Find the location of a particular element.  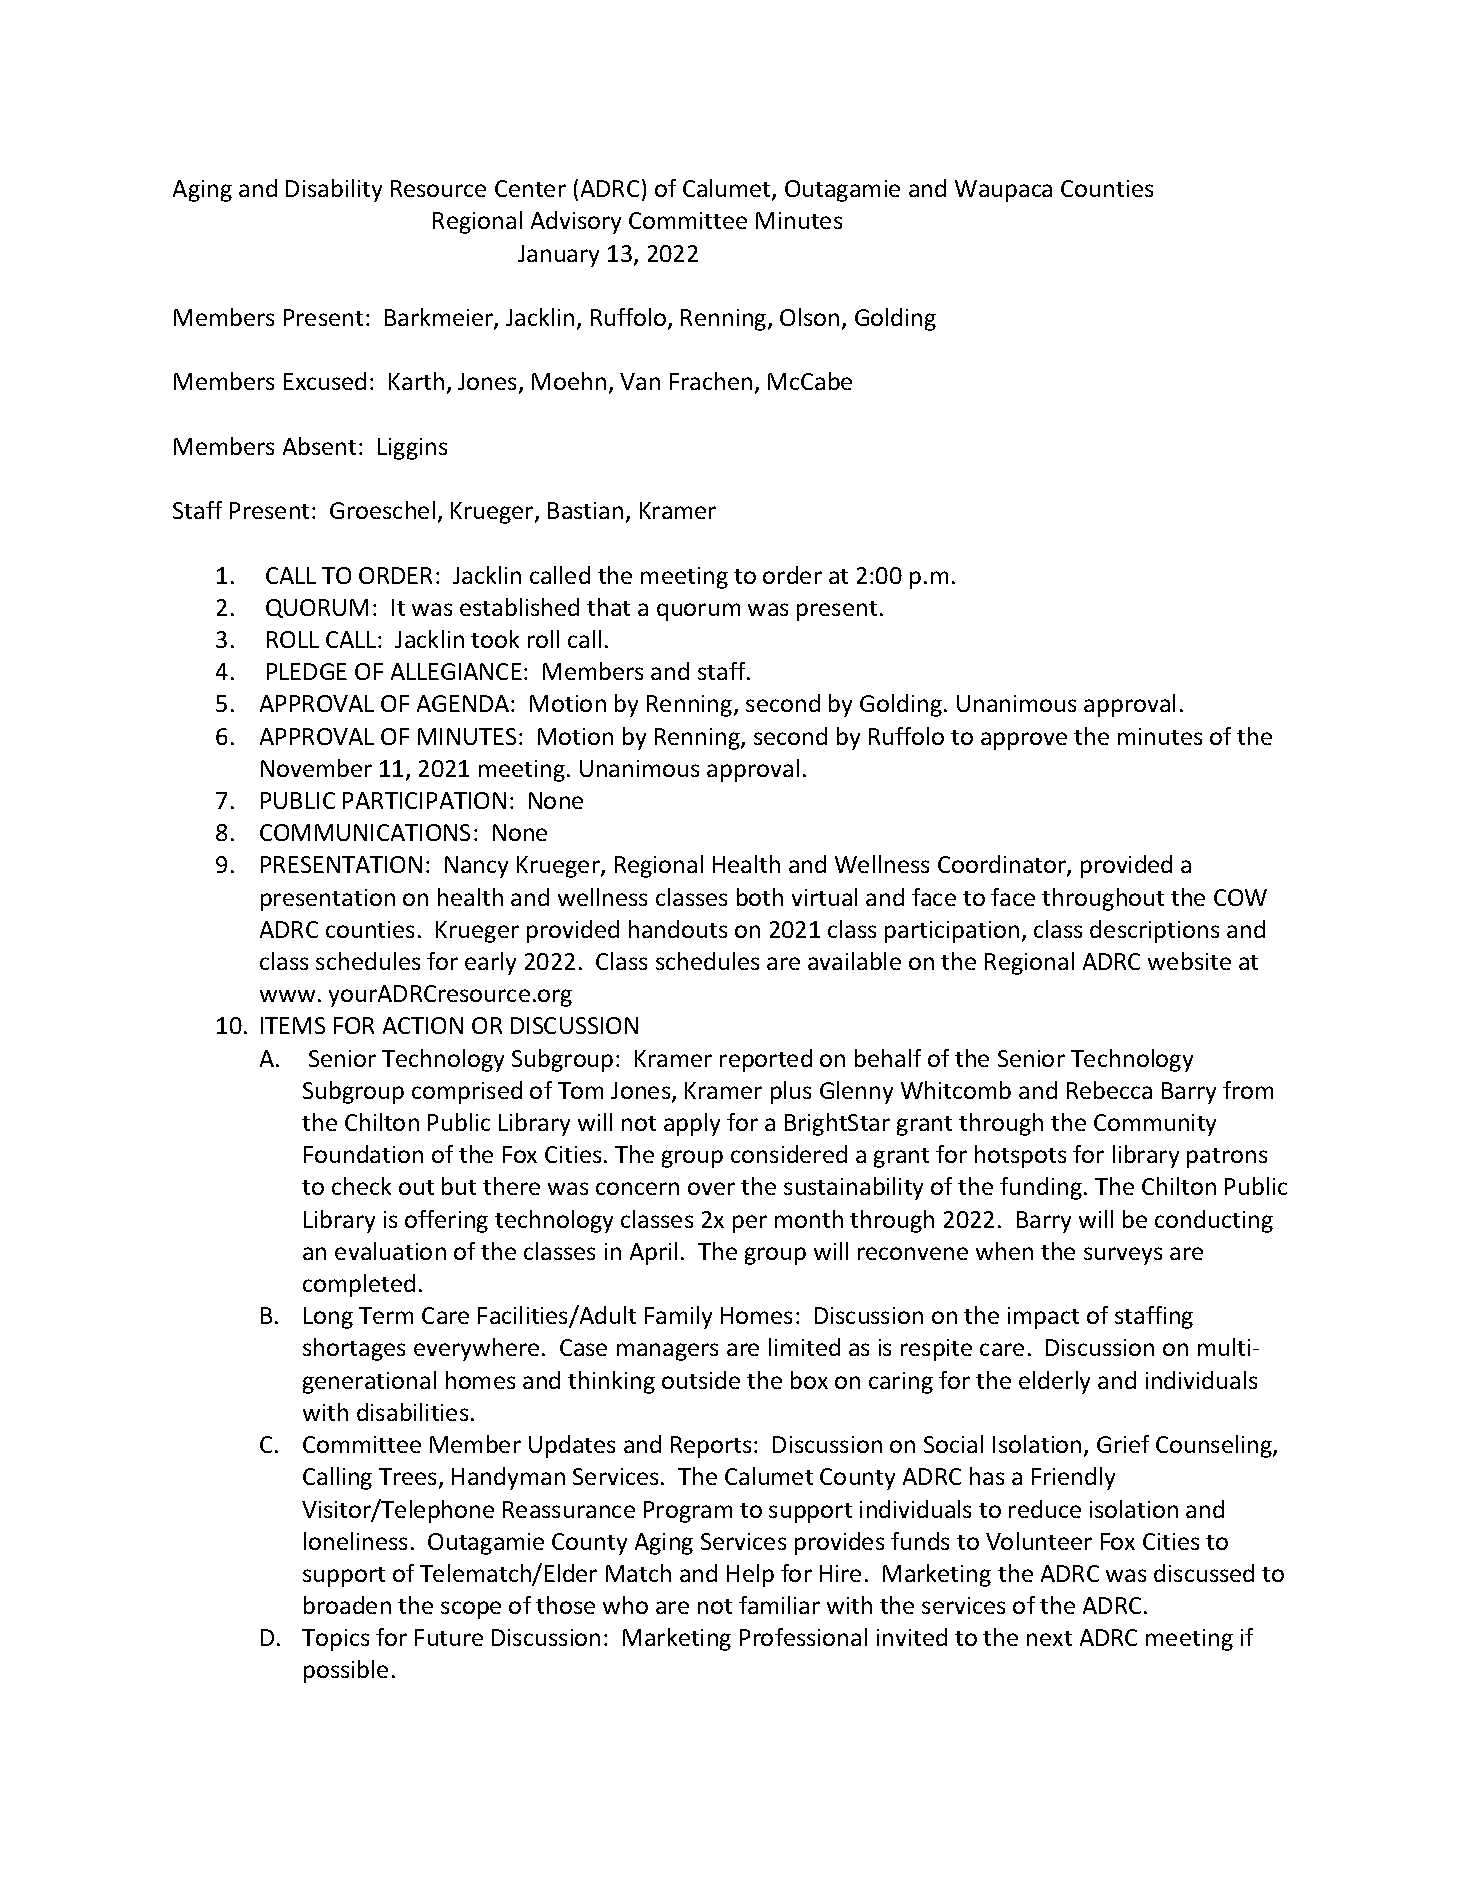

that is located at coordinates (608, 607).
